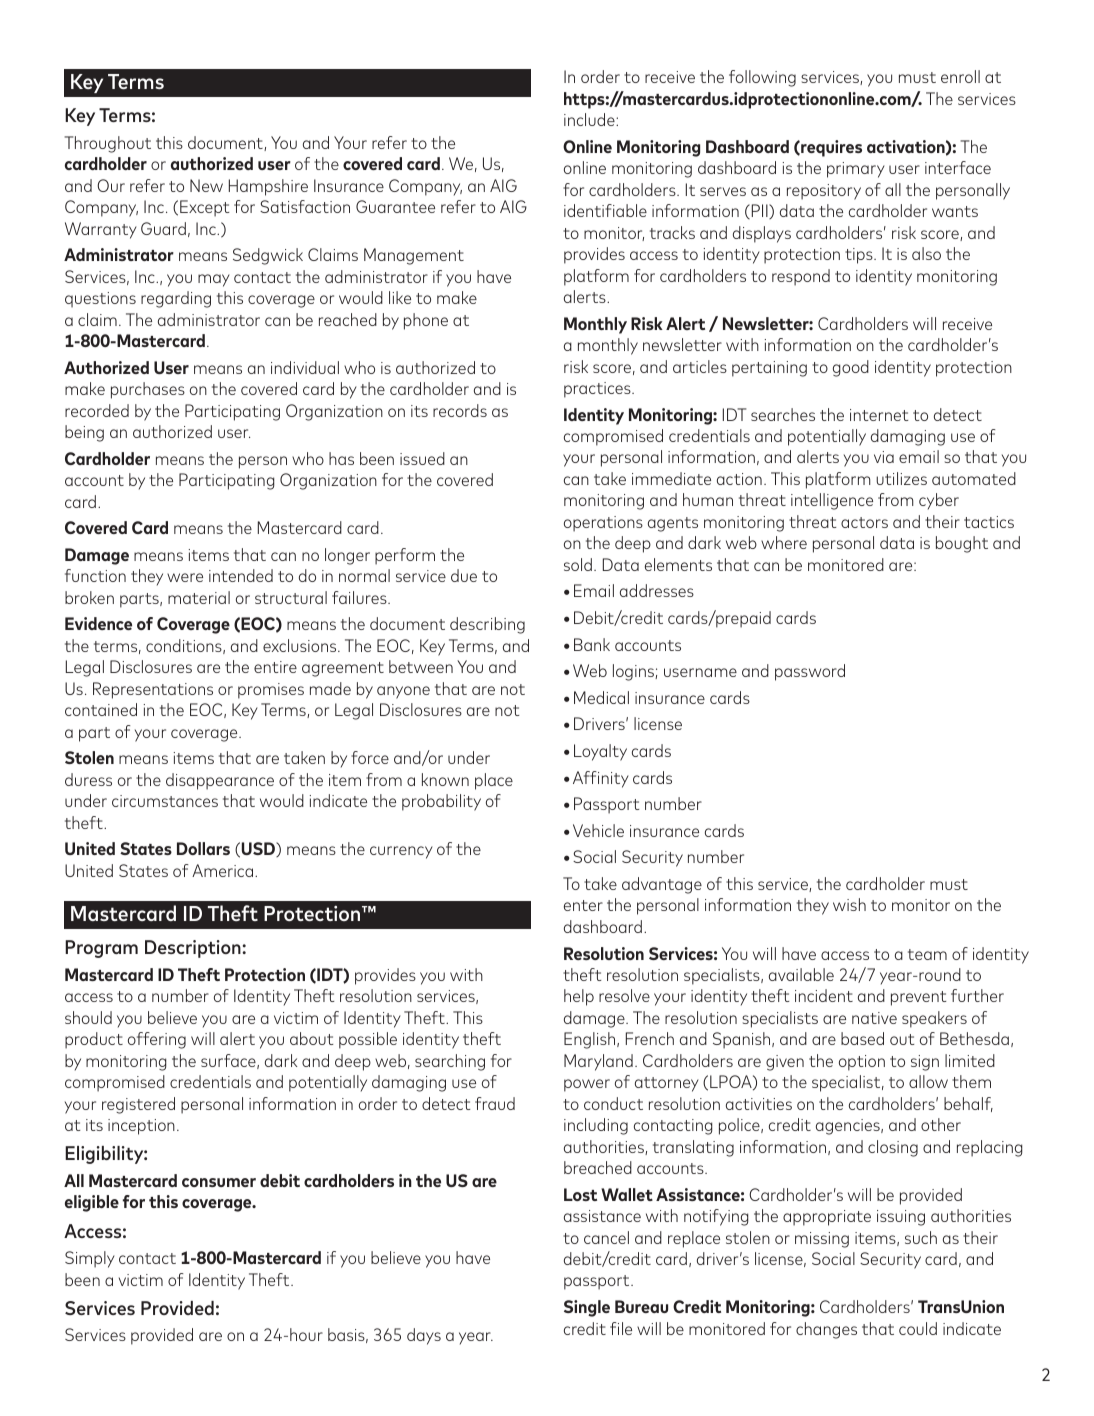  What do you see at coordinates (598, 390) in the screenshot?
I see `practices` at bounding box center [598, 390].
